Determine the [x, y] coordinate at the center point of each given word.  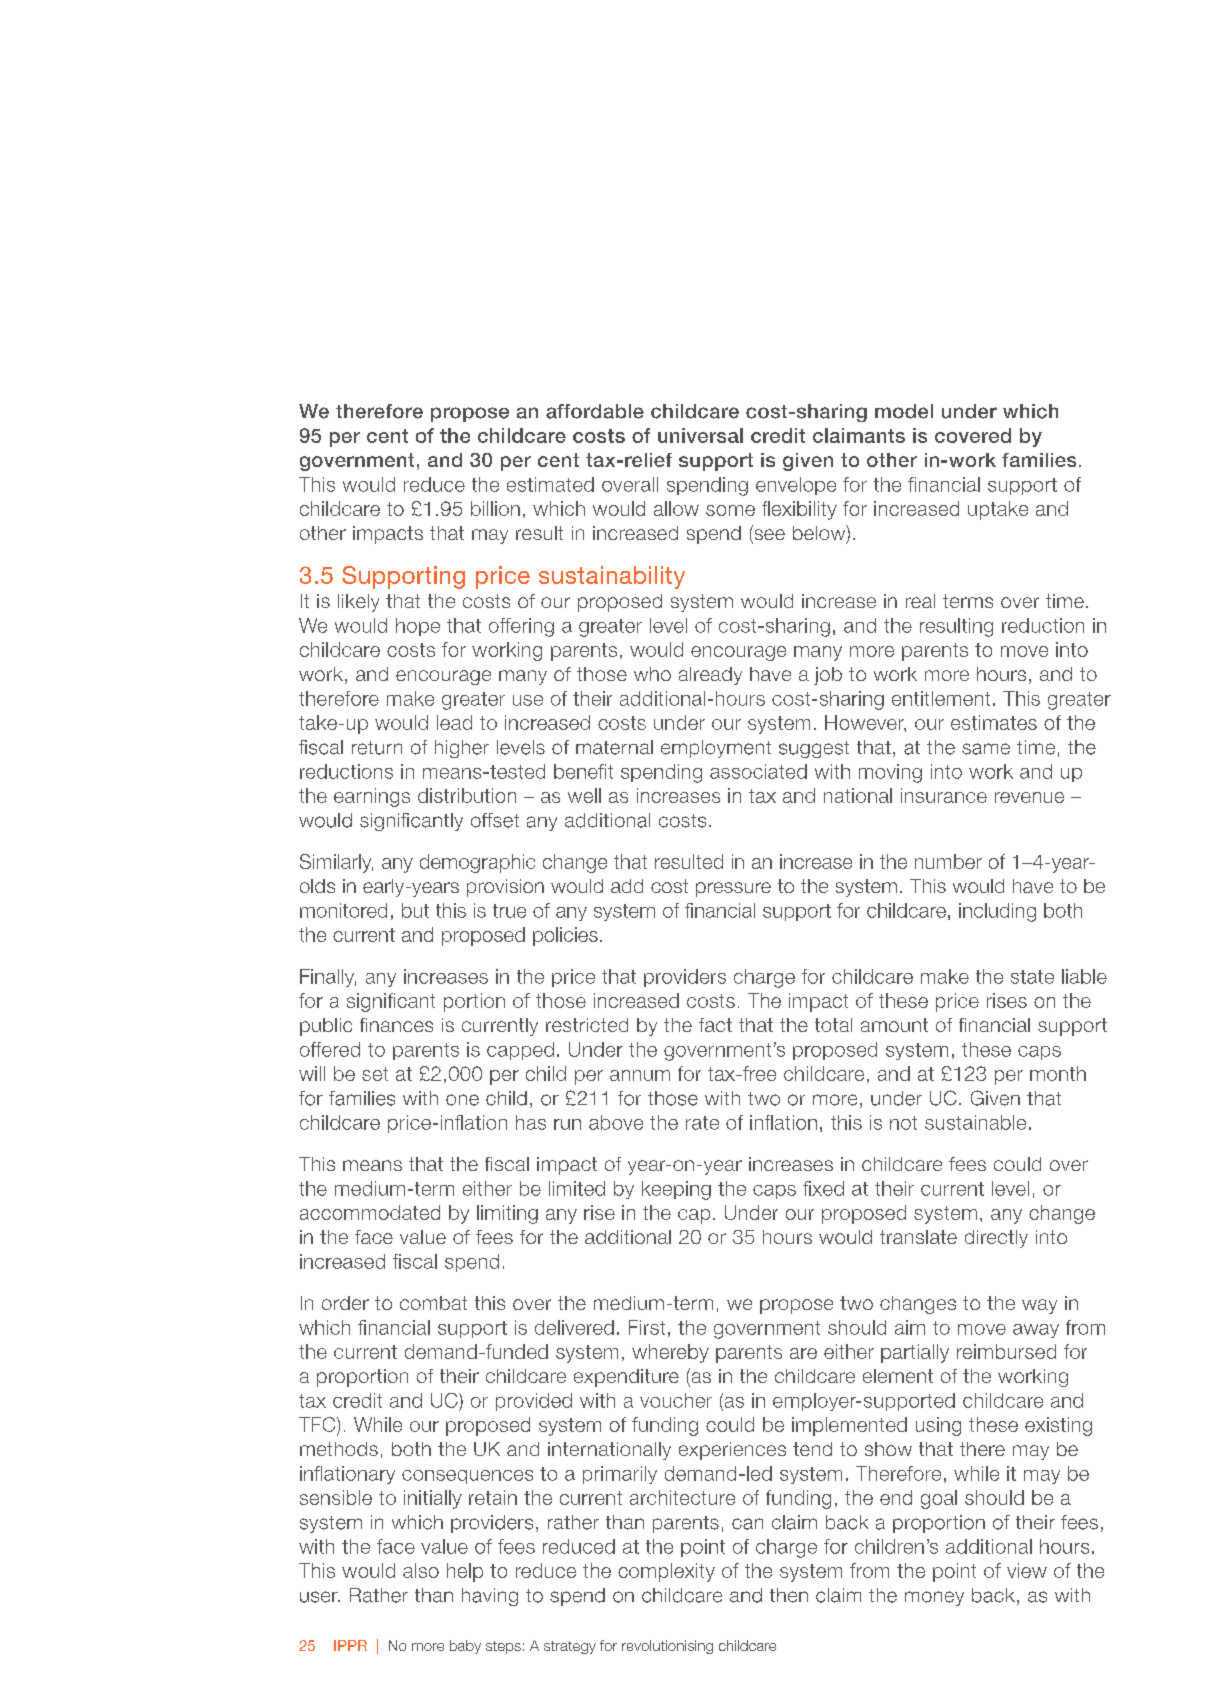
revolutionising [667, 1647]
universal [700, 435]
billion [495, 508]
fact [715, 1025]
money [934, 1598]
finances [396, 1025]
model [904, 411]
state [1032, 977]
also [421, 1570]
